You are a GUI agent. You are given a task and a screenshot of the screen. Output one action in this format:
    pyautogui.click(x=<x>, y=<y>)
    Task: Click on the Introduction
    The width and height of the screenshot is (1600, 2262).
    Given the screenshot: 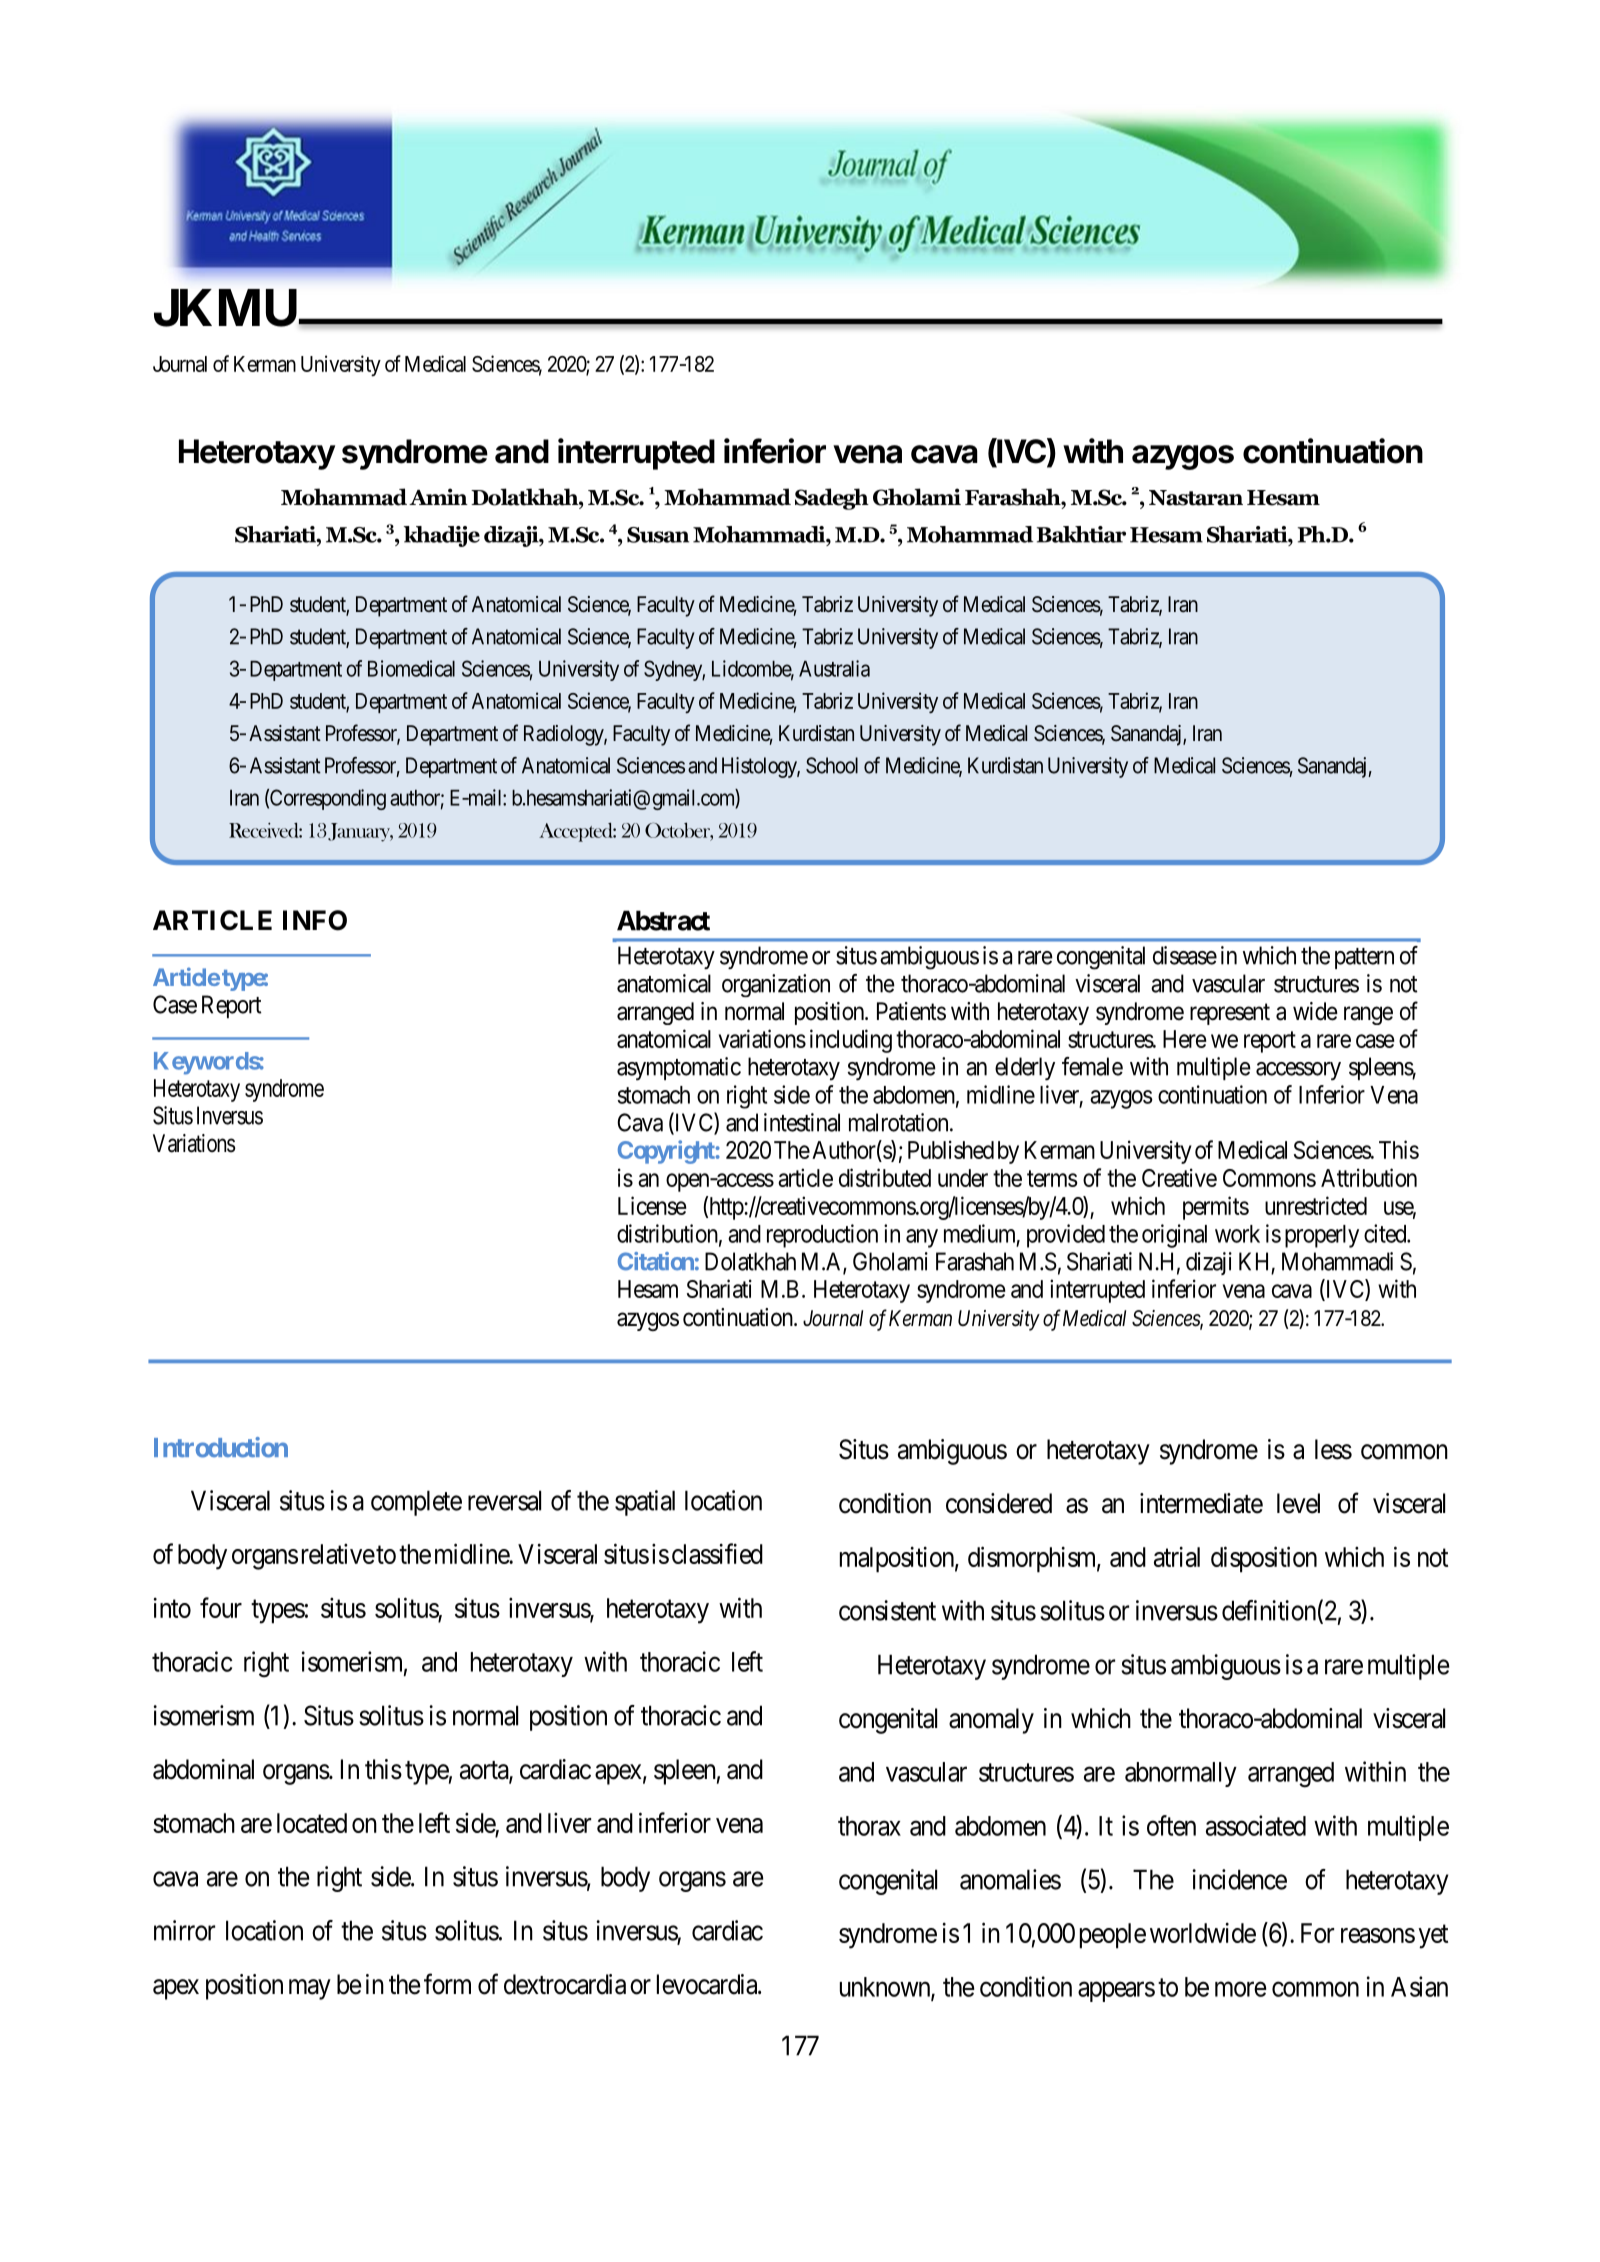 What is the action you would take?
    pyautogui.click(x=221, y=1447)
